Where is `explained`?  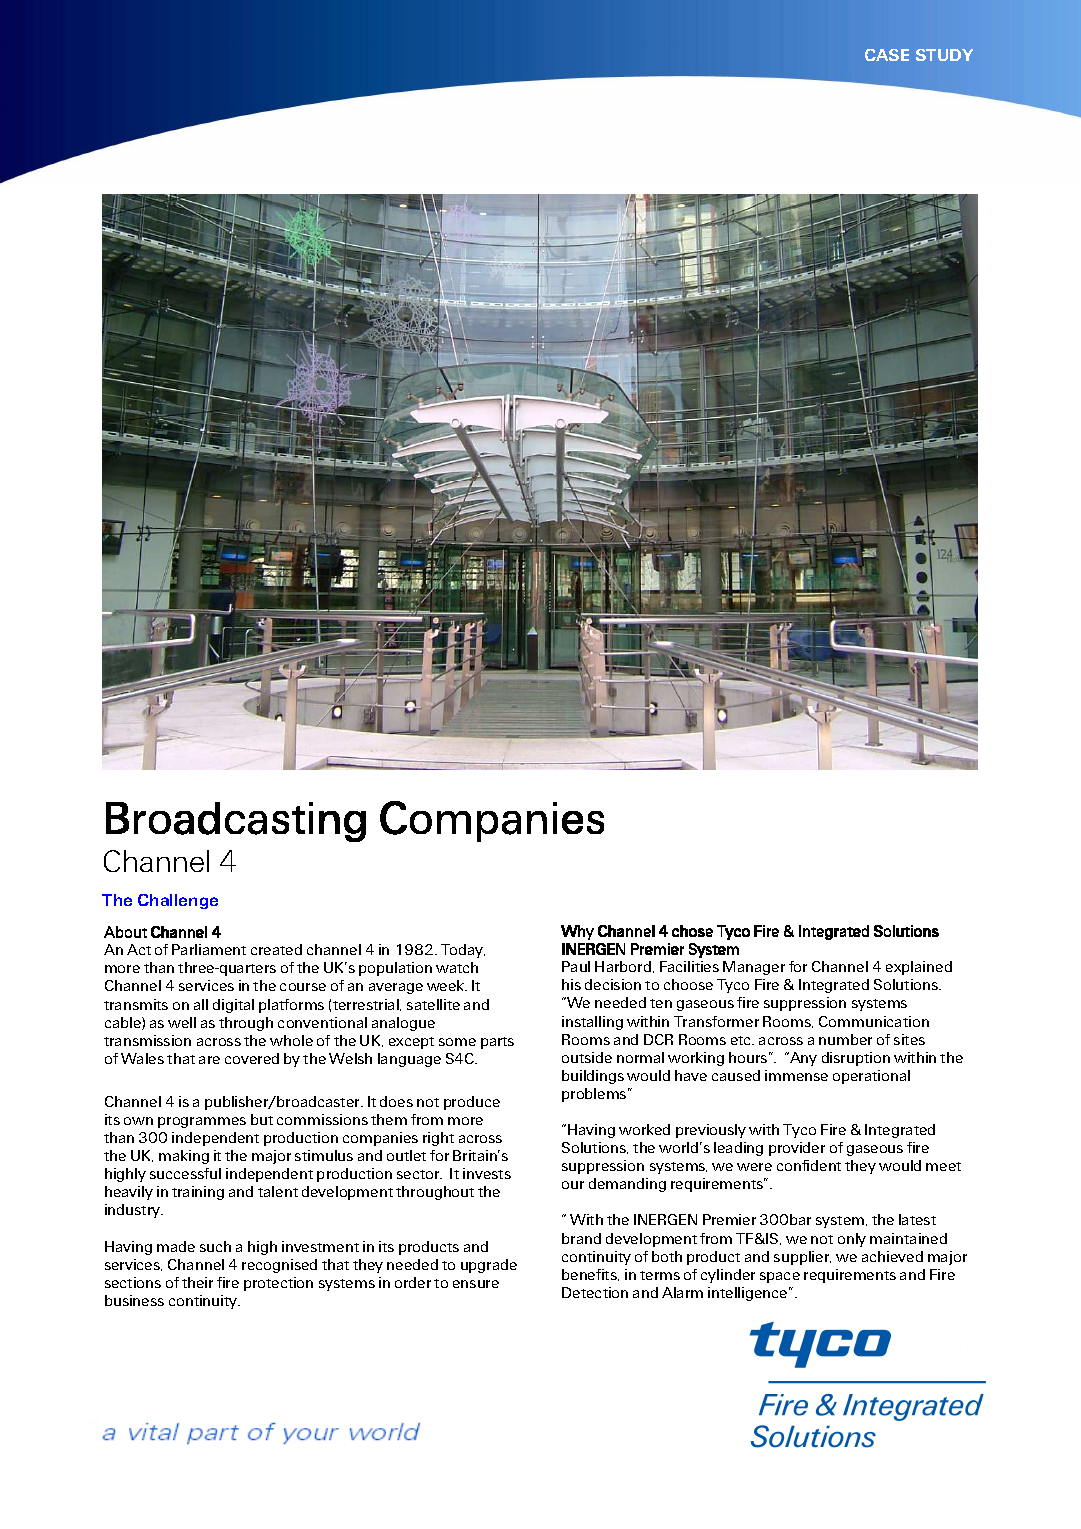
explained is located at coordinates (919, 968).
